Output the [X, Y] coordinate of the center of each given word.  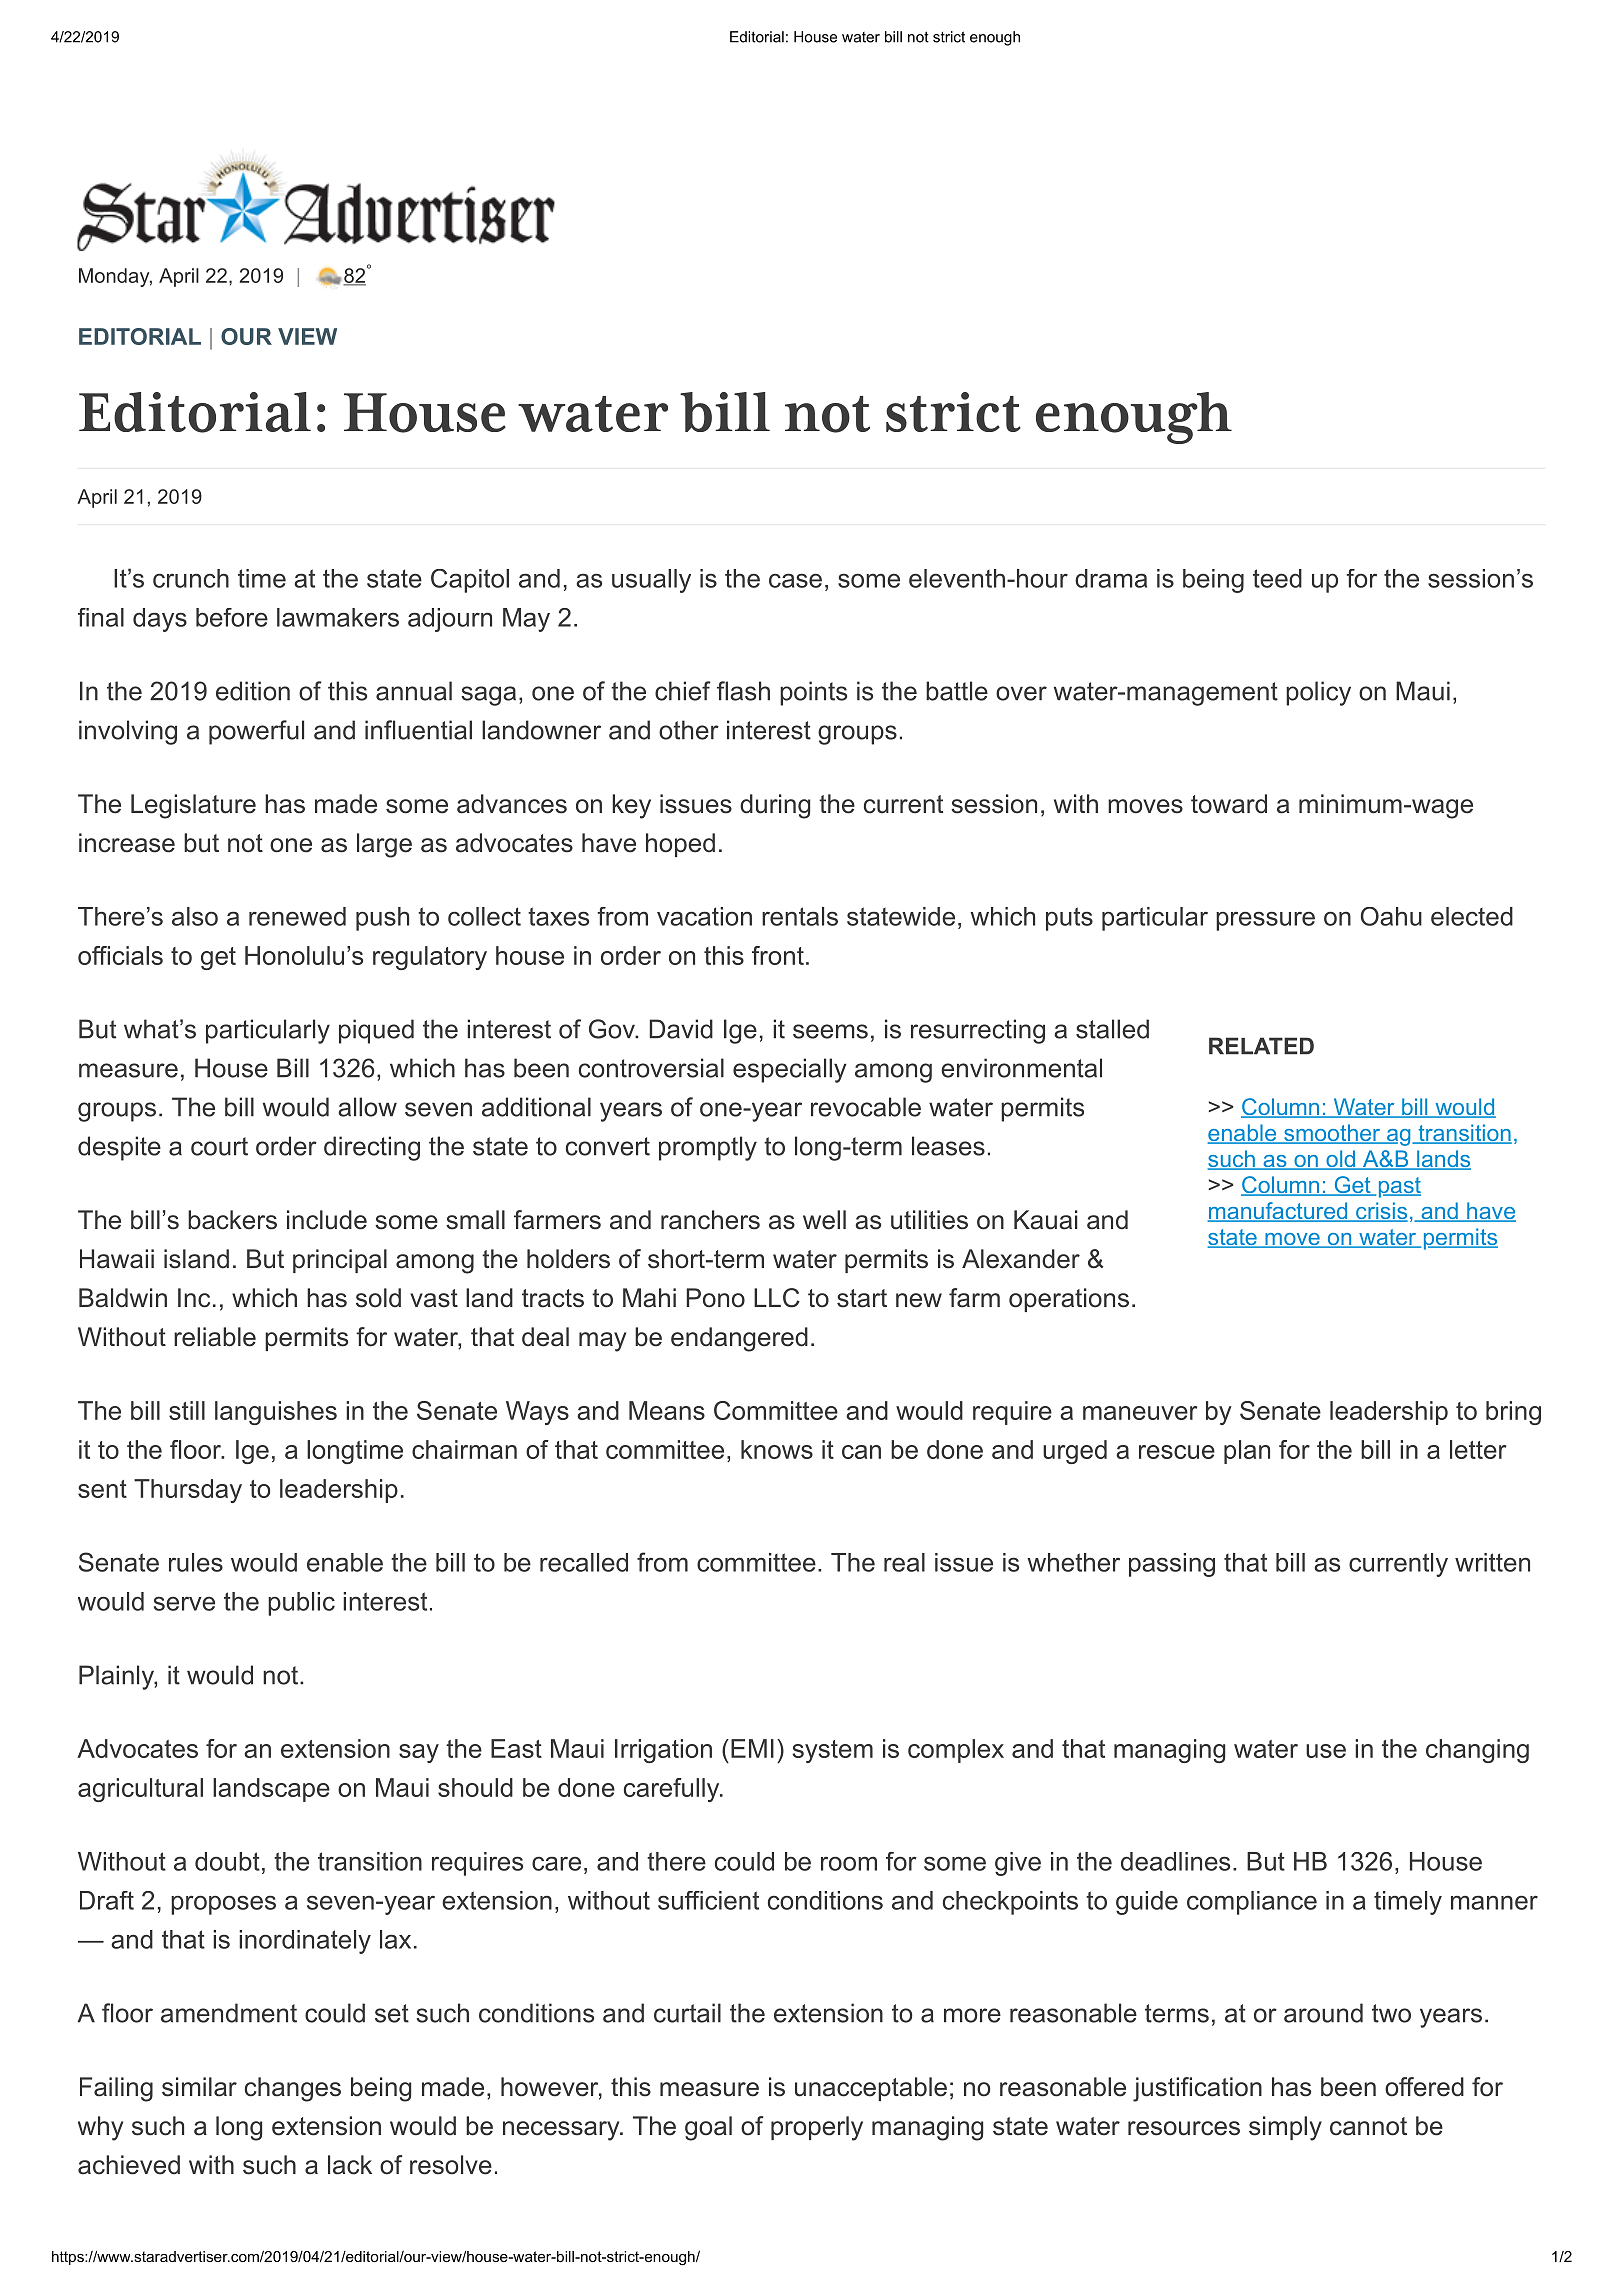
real [904, 1562]
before [232, 617]
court [219, 1146]
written [1492, 1562]
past [1400, 1187]
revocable [866, 1107]
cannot [1368, 2126]
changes [293, 2089]
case [795, 580]
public [301, 1604]
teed [1277, 578]
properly [817, 2128]
